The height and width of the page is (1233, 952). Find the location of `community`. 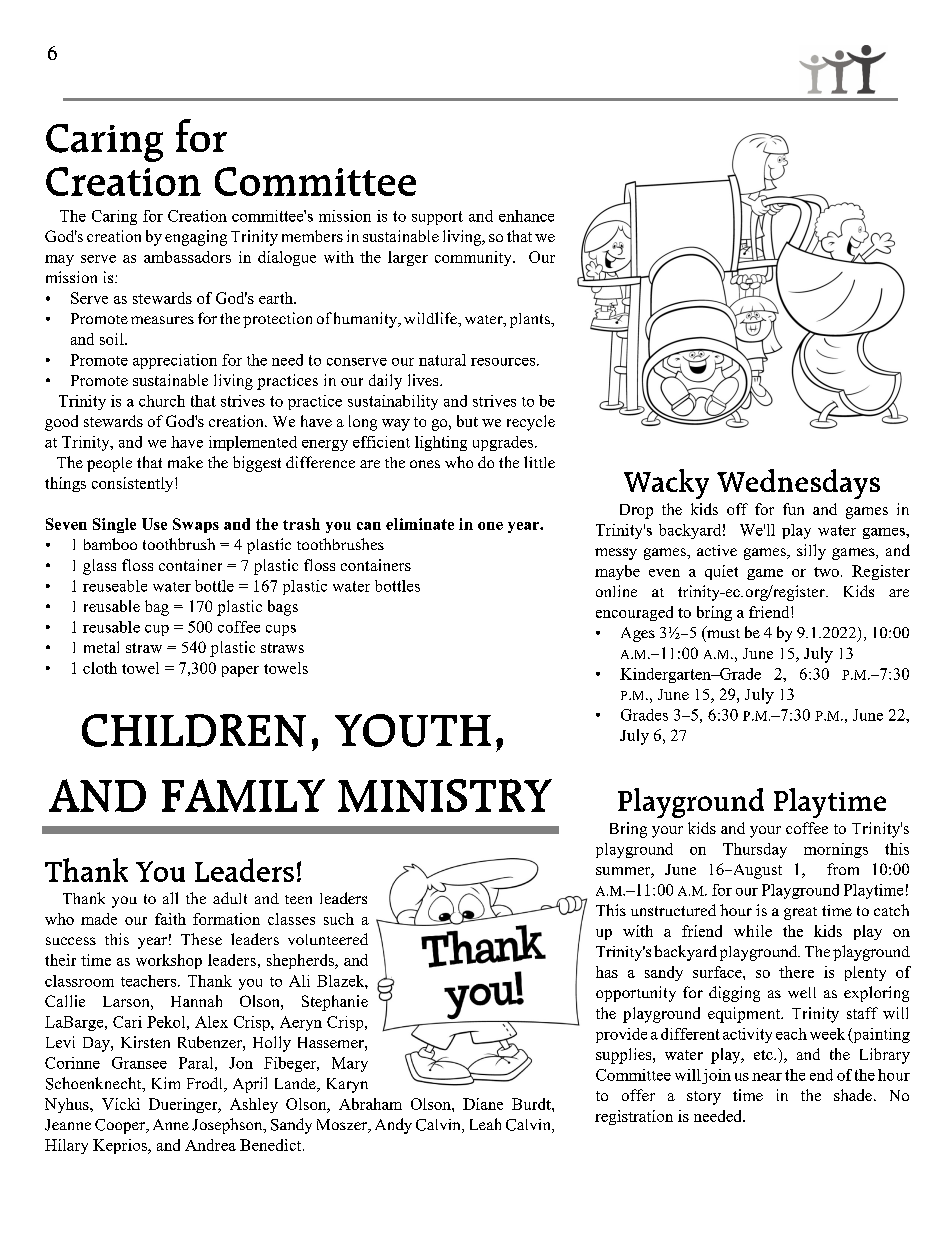

community is located at coordinates (474, 258).
